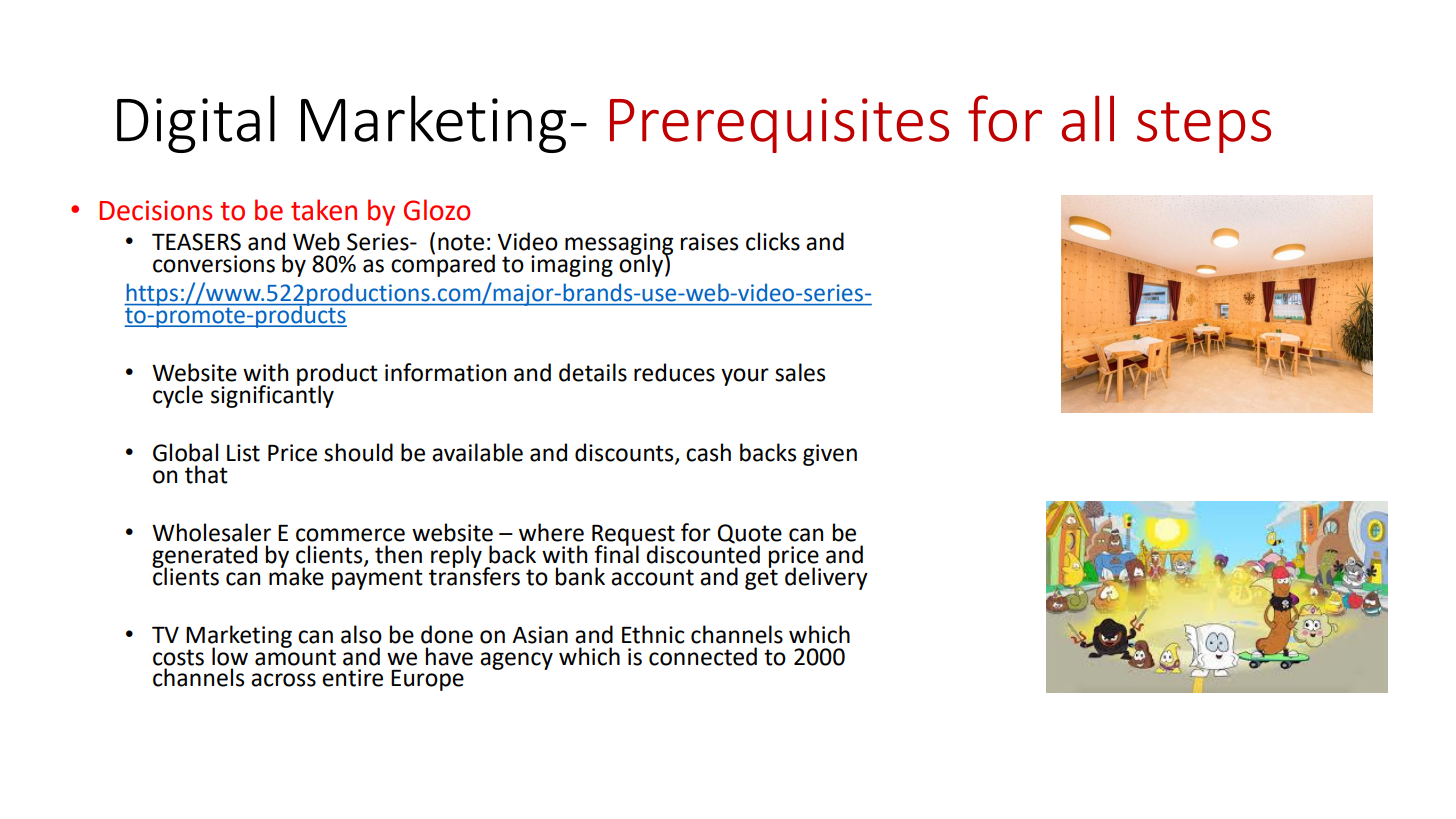  Describe the element at coordinates (633, 536) in the screenshot. I see `Request` at that location.
